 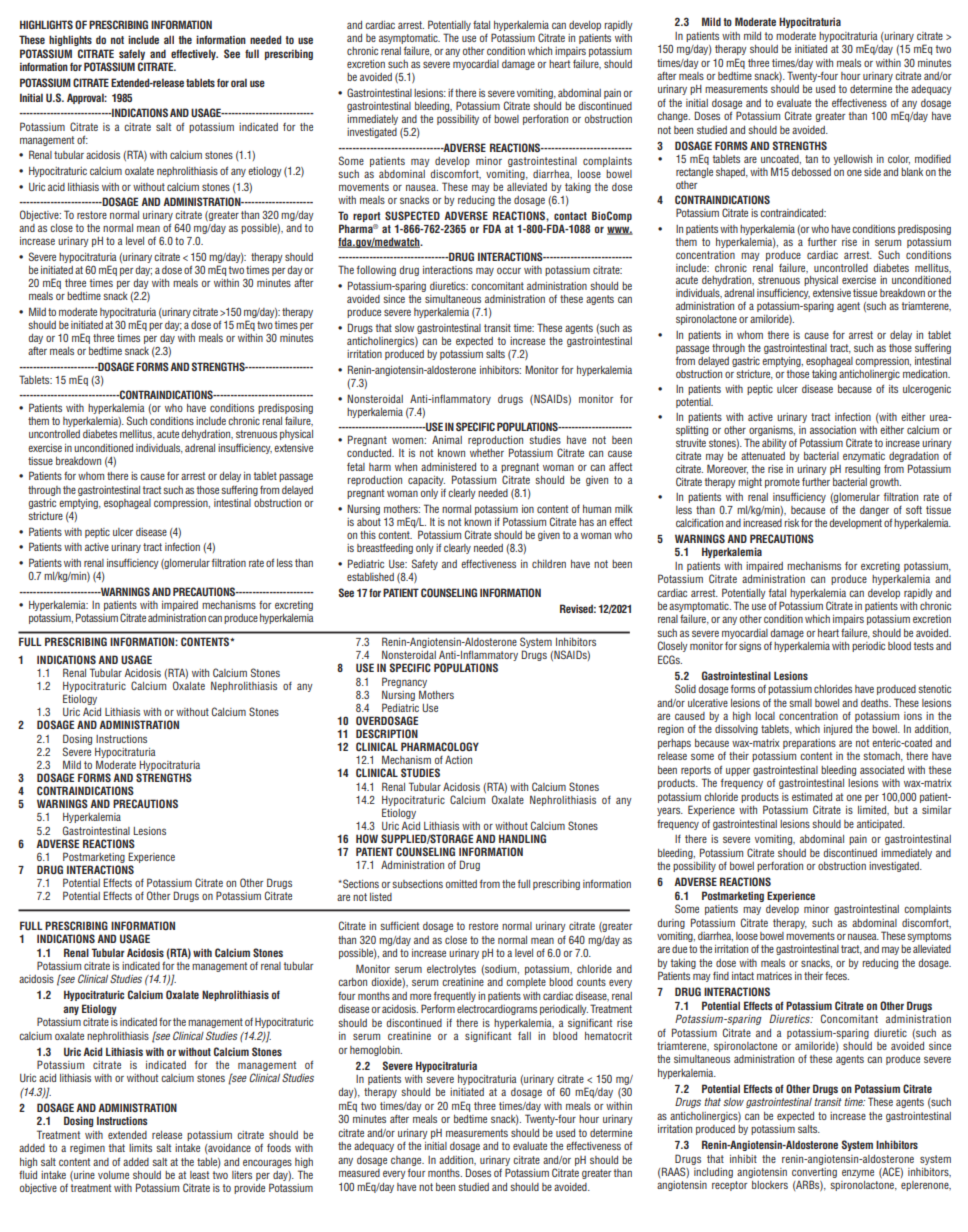 I want to click on association, so click(x=833, y=430).
